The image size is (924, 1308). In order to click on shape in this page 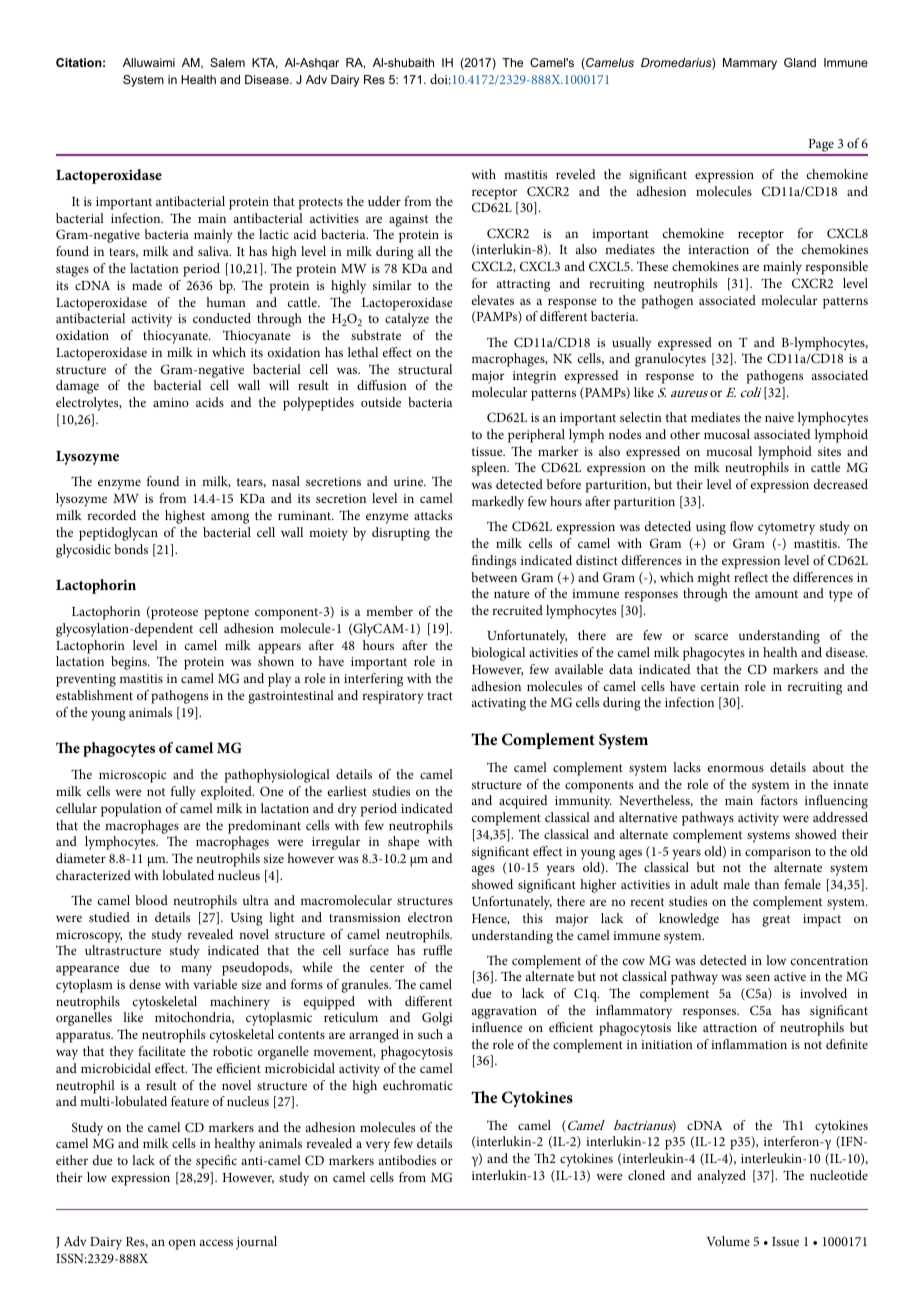, I will do `click(404, 843)`.
